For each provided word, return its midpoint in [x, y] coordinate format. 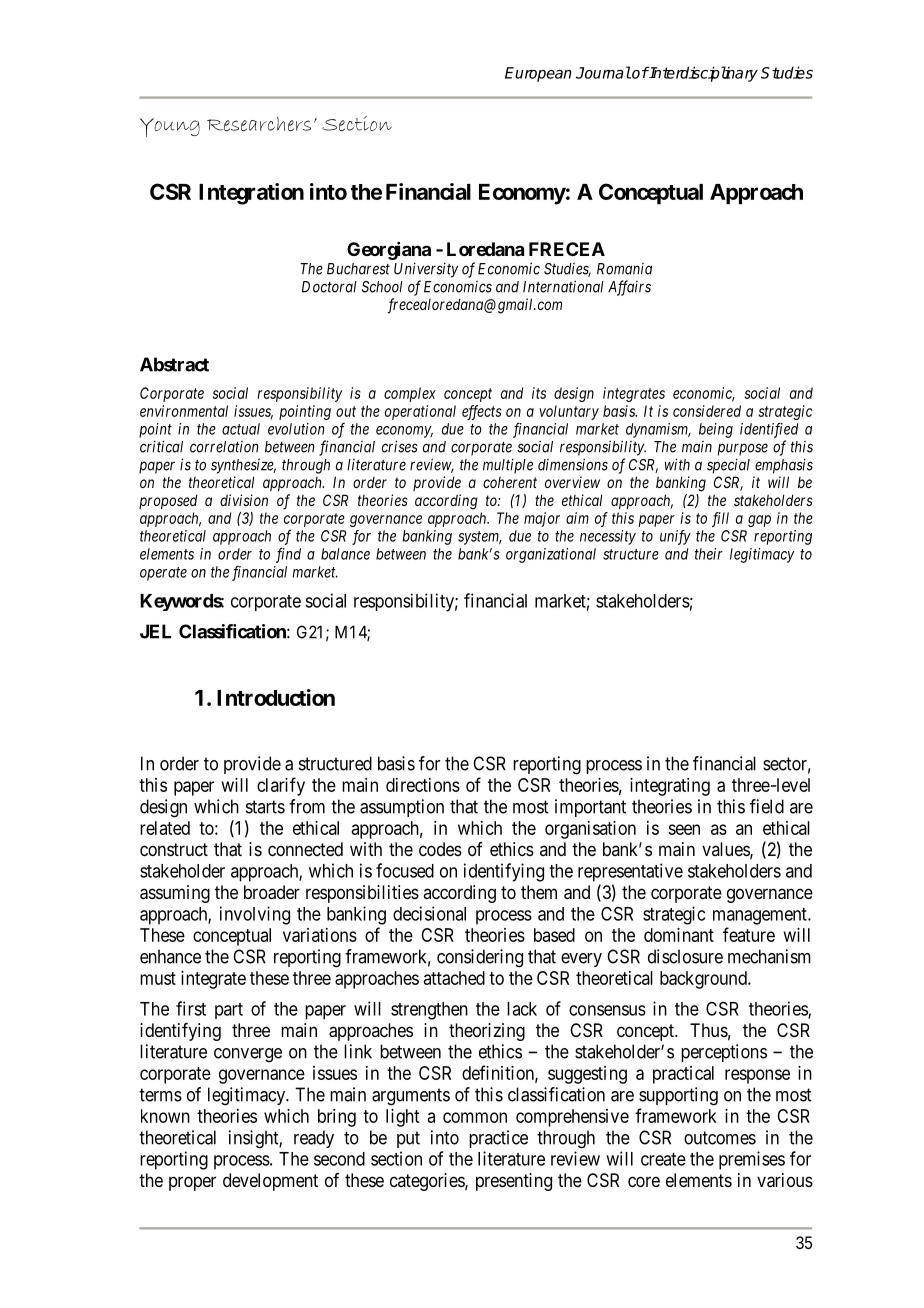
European [538, 74]
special [728, 466]
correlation [224, 447]
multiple [508, 466]
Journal [603, 72]
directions [423, 785]
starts [265, 807]
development [270, 1182]
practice [498, 1139]
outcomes [720, 1138]
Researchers [259, 124]
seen [684, 829]
